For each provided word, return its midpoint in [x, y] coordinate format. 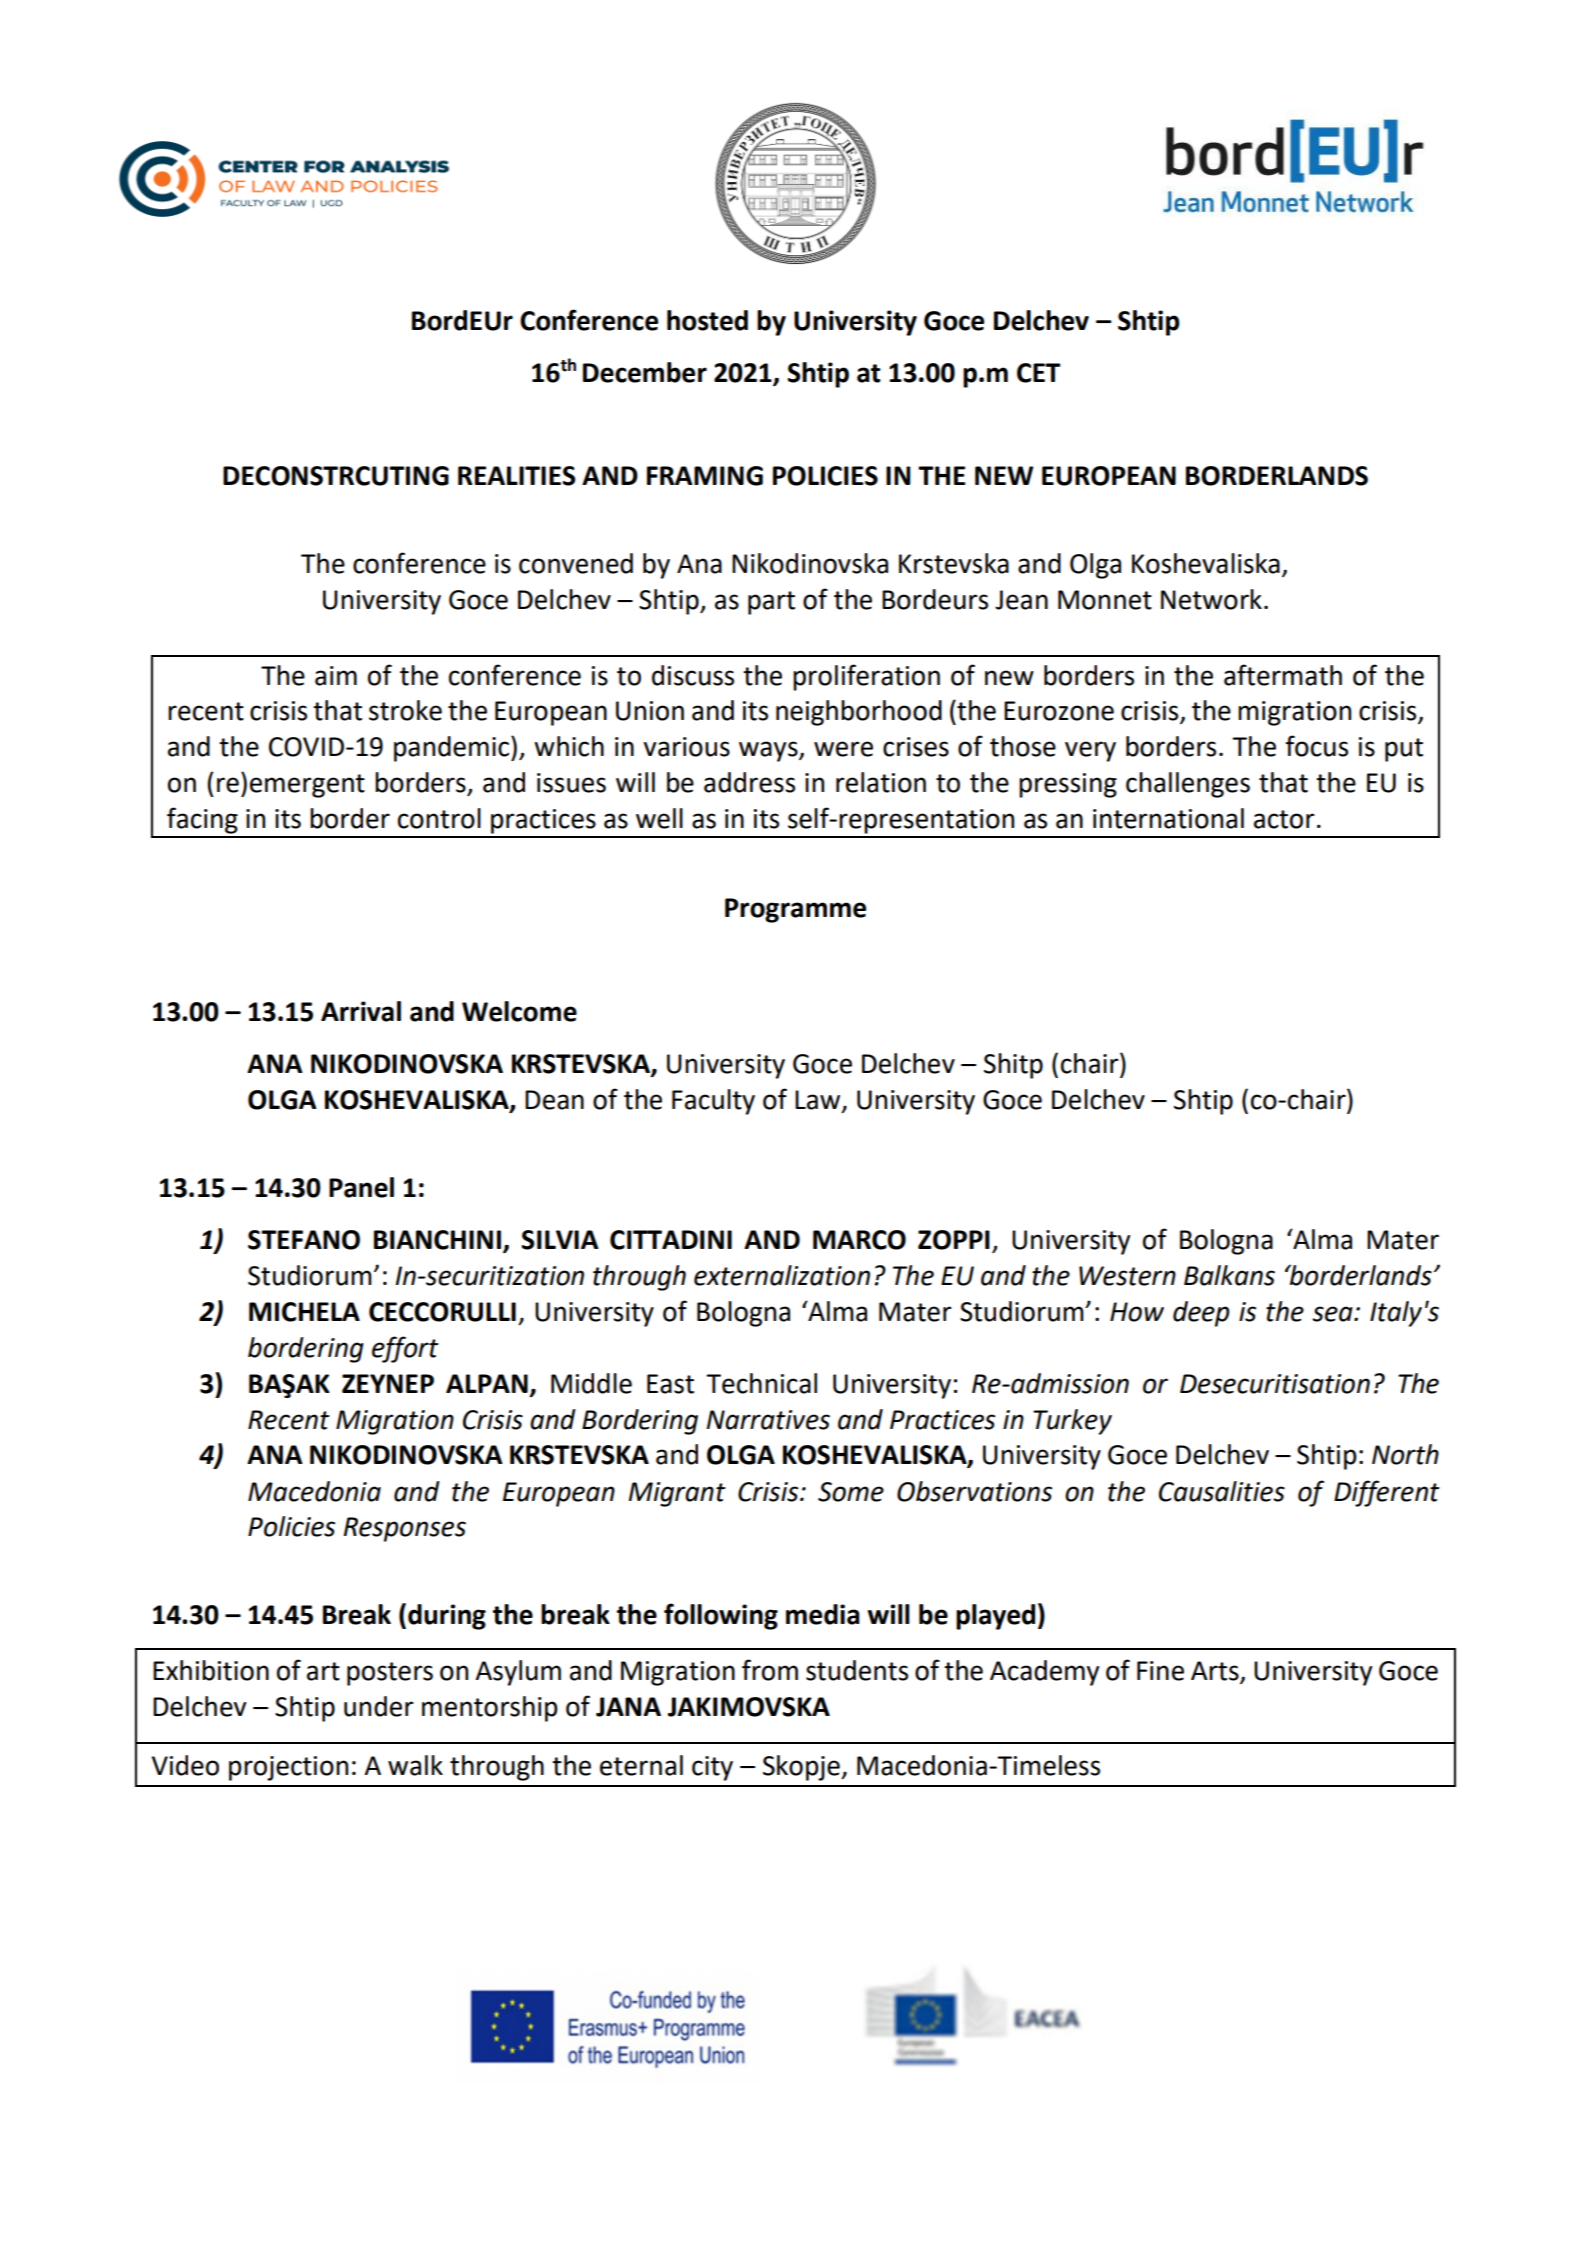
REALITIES [516, 476]
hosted [707, 320]
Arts [1216, 1672]
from [770, 1670]
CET [1039, 373]
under [379, 1706]
